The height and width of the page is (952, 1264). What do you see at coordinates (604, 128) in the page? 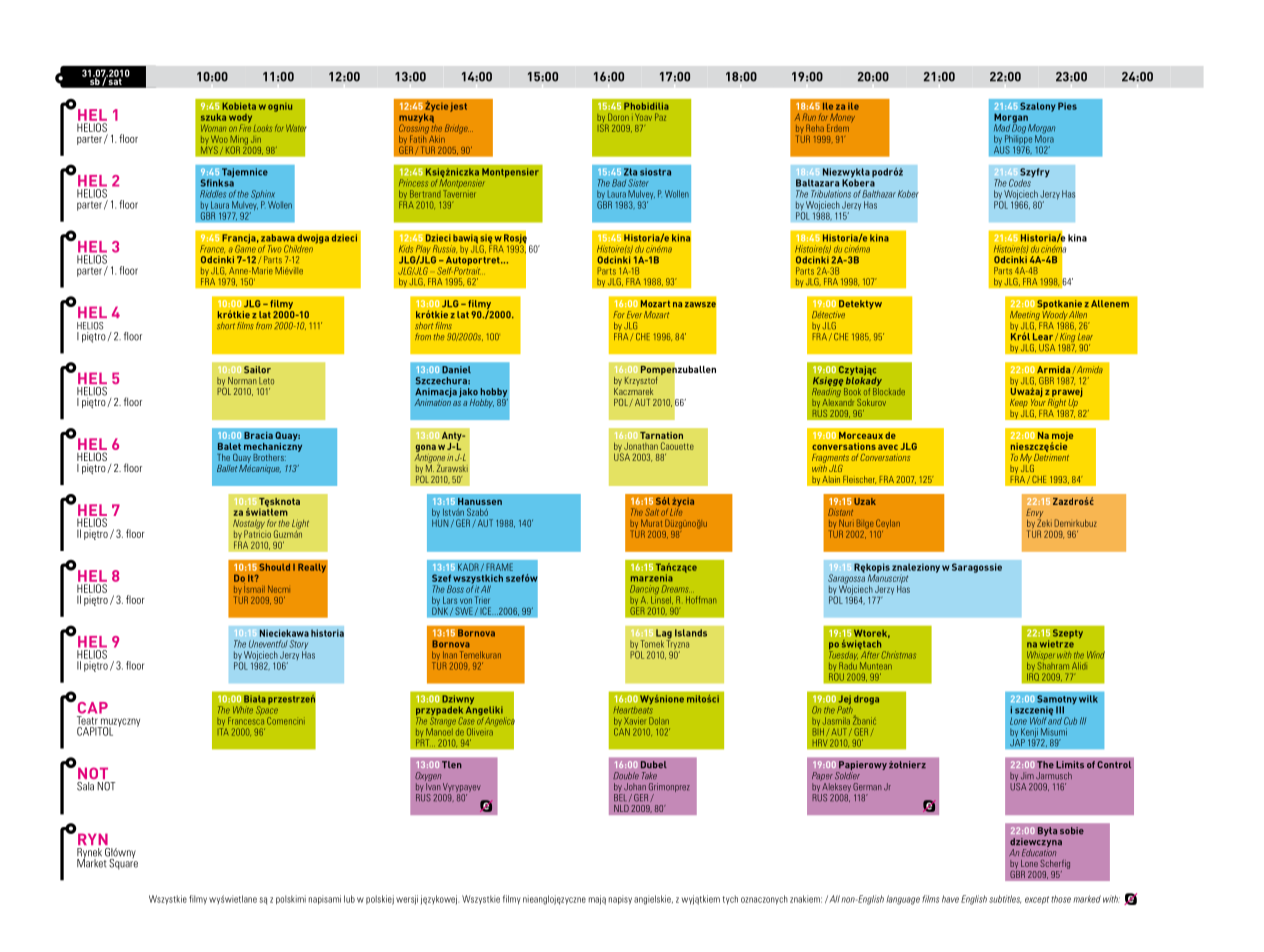
I see `ISR` at bounding box center [604, 128].
